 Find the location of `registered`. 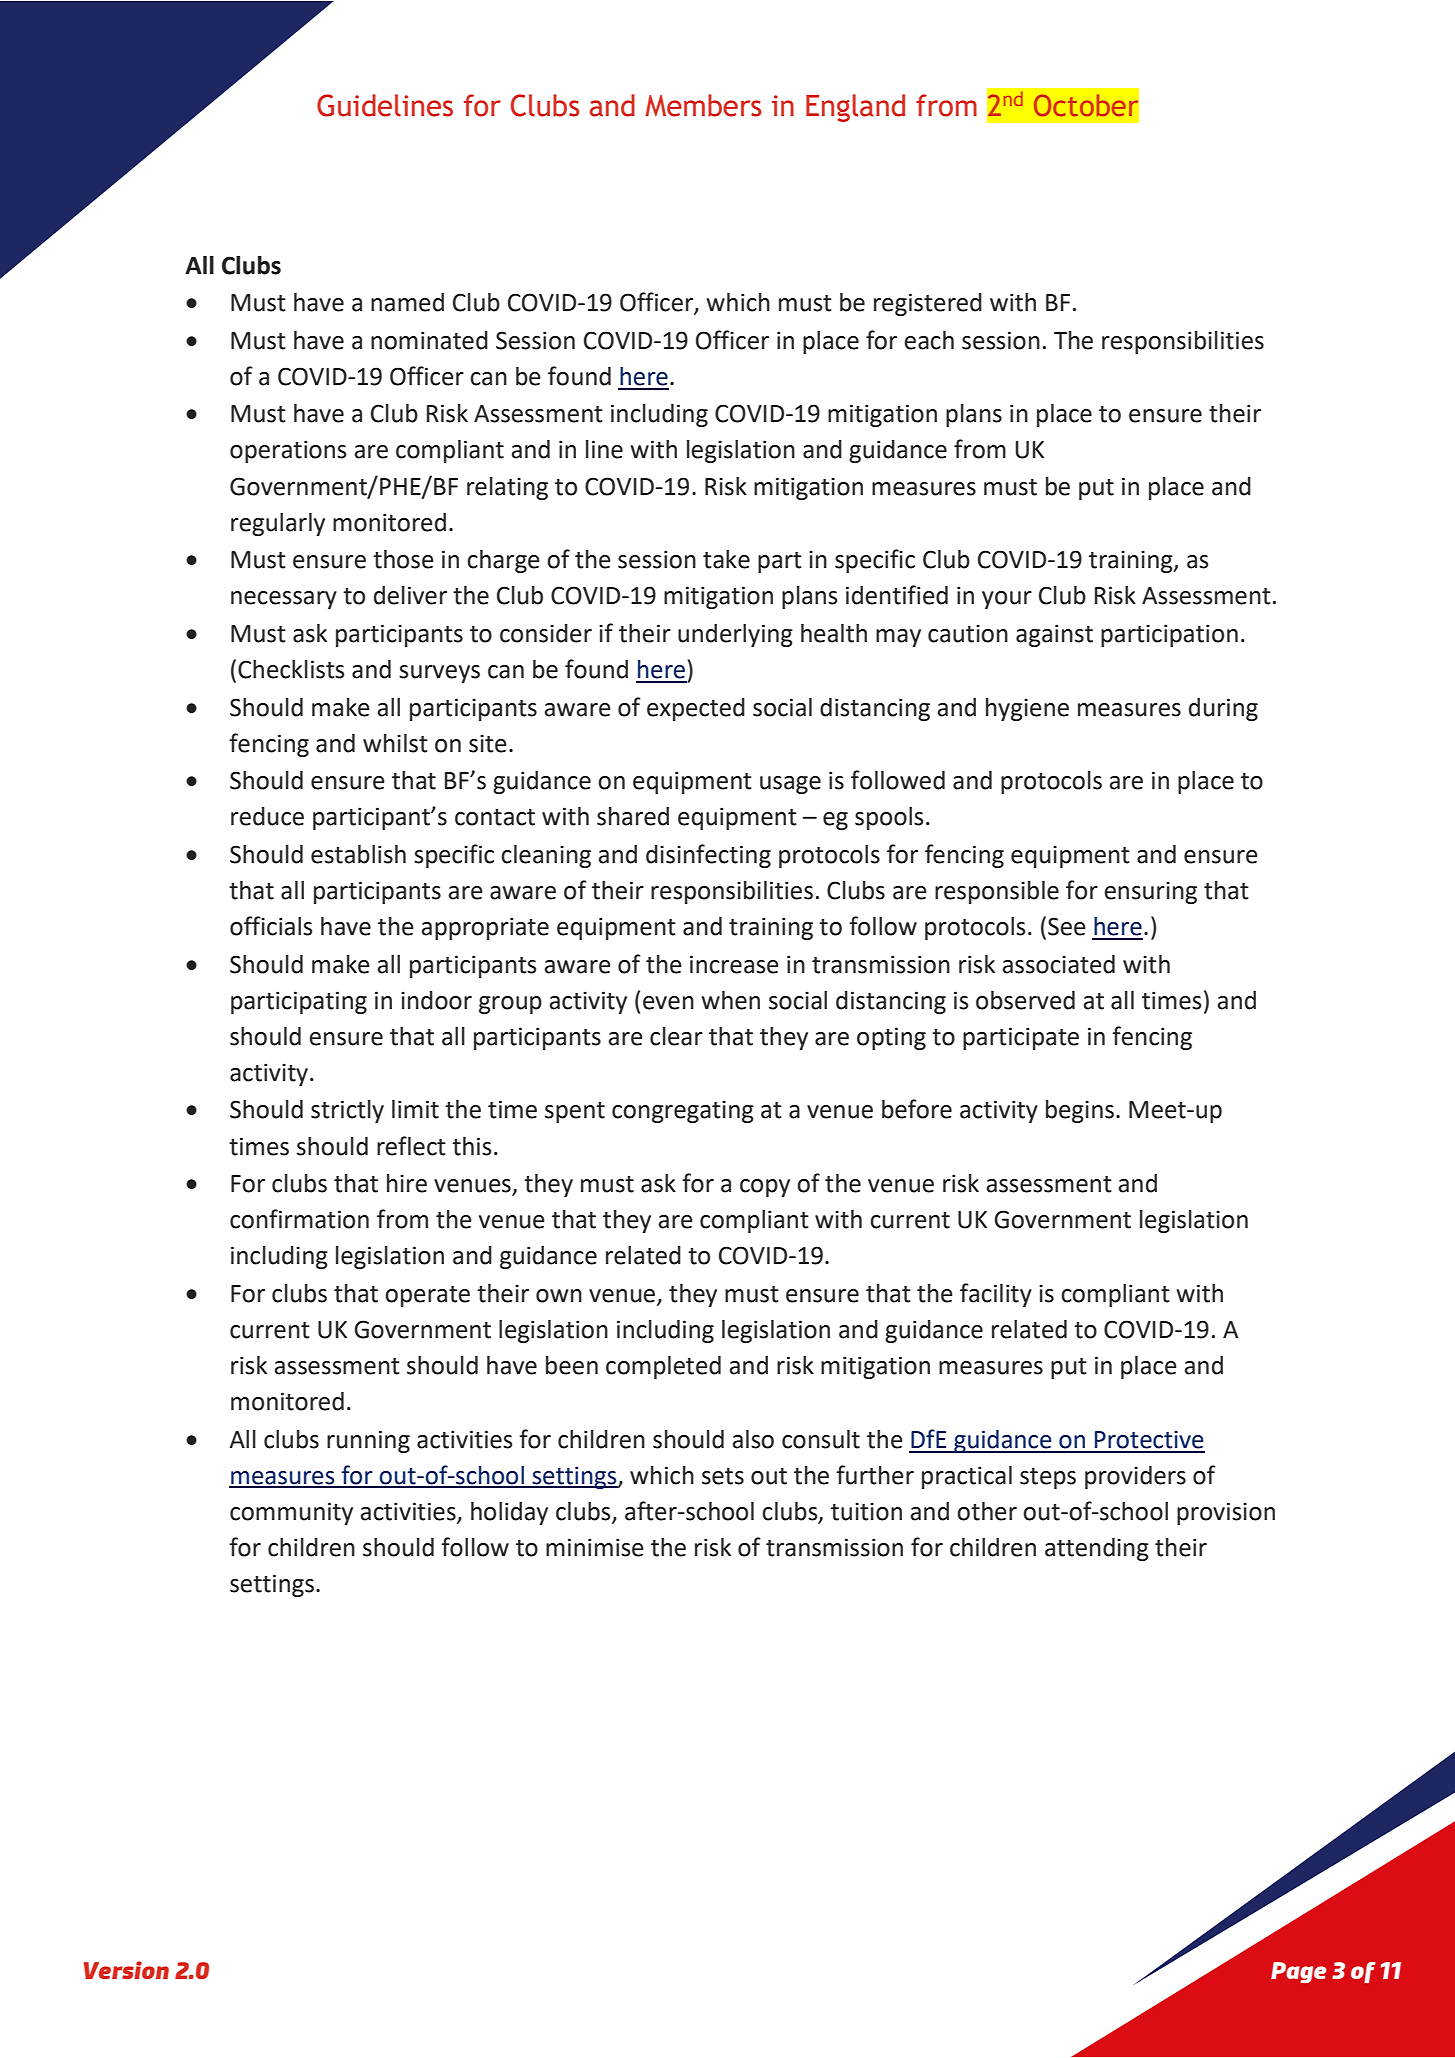

registered is located at coordinates (928, 304).
